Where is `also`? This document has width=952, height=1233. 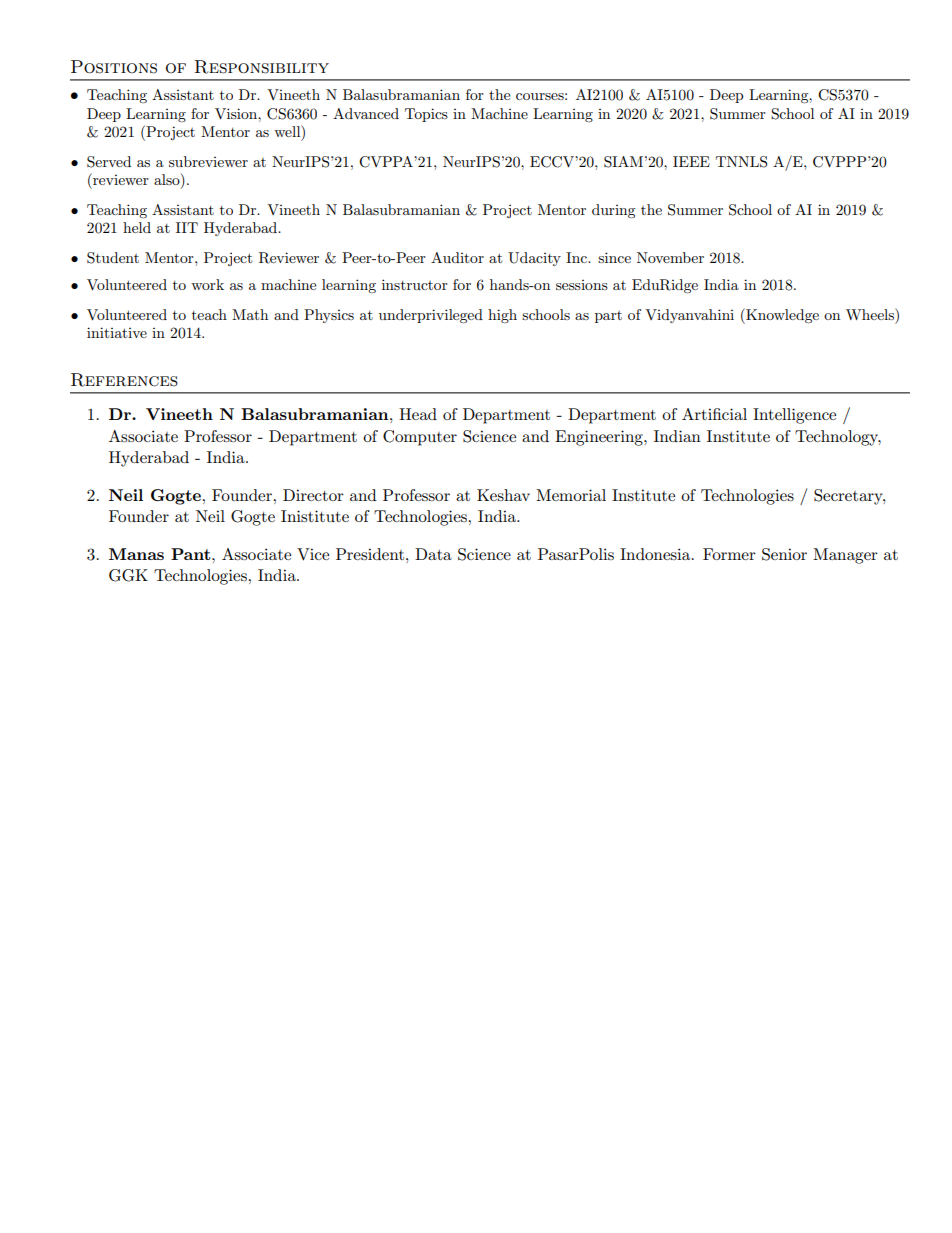
also is located at coordinates (168, 181).
